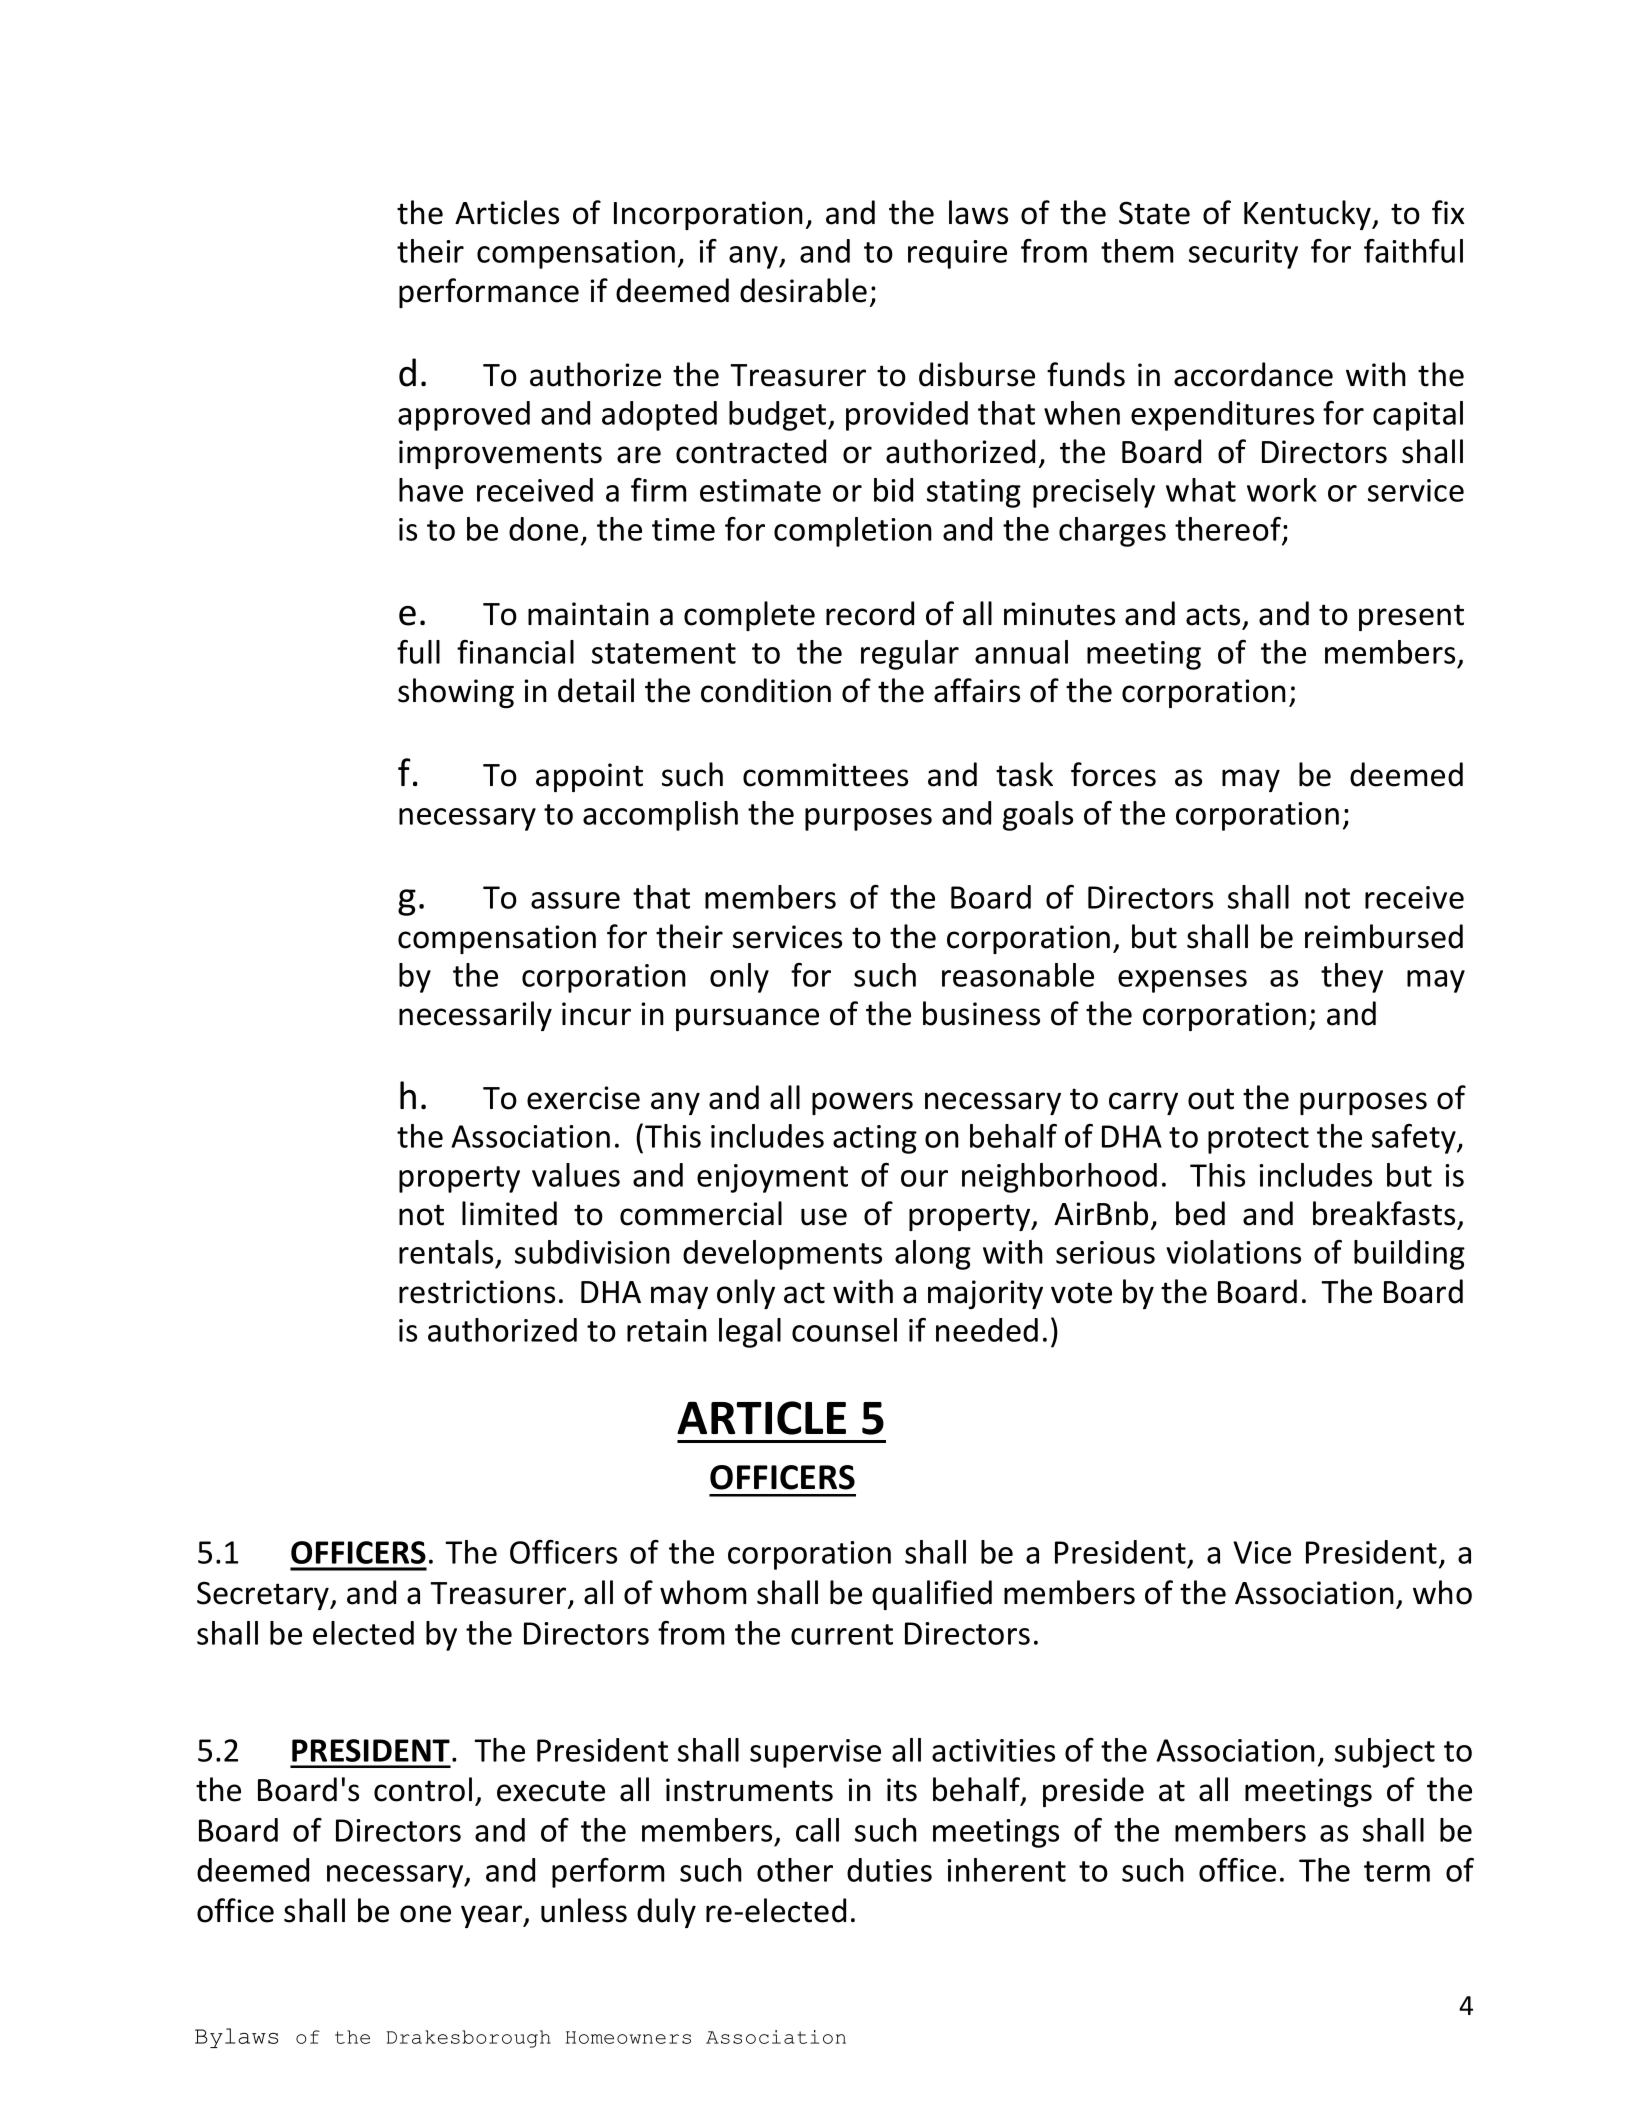  Describe the element at coordinates (475, 1016) in the image. I see `necessarily` at that location.
